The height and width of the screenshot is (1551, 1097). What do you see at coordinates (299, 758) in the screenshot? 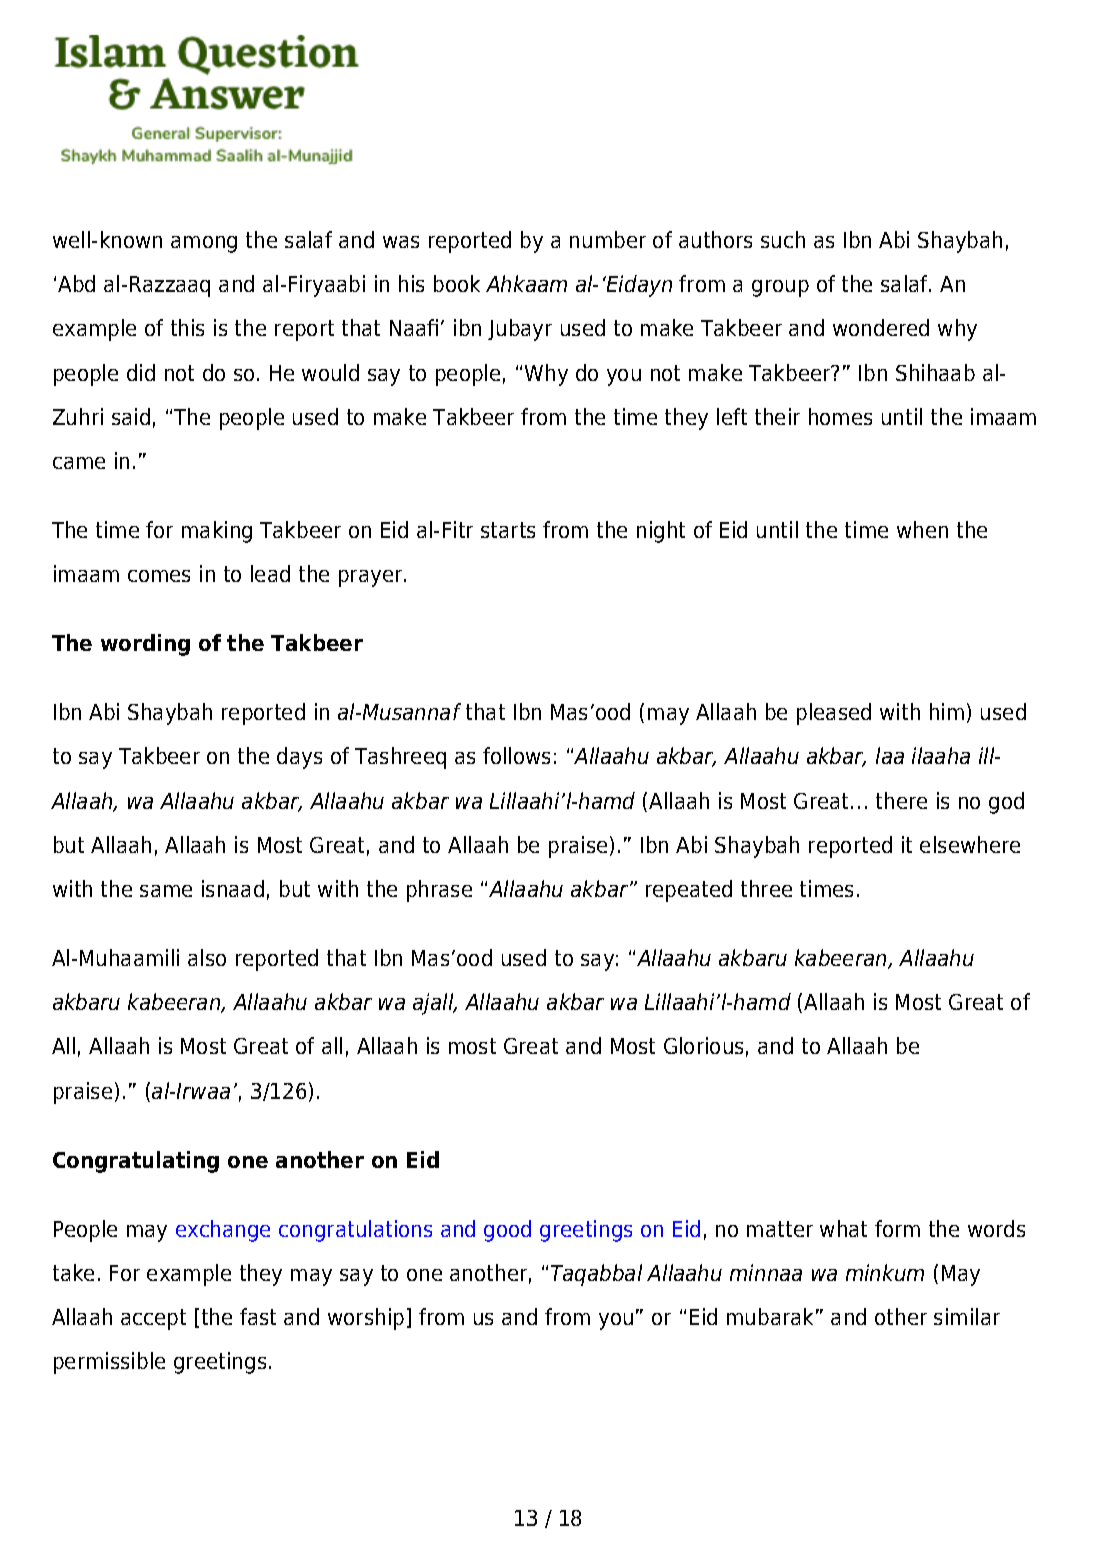
I see `days` at bounding box center [299, 758].
